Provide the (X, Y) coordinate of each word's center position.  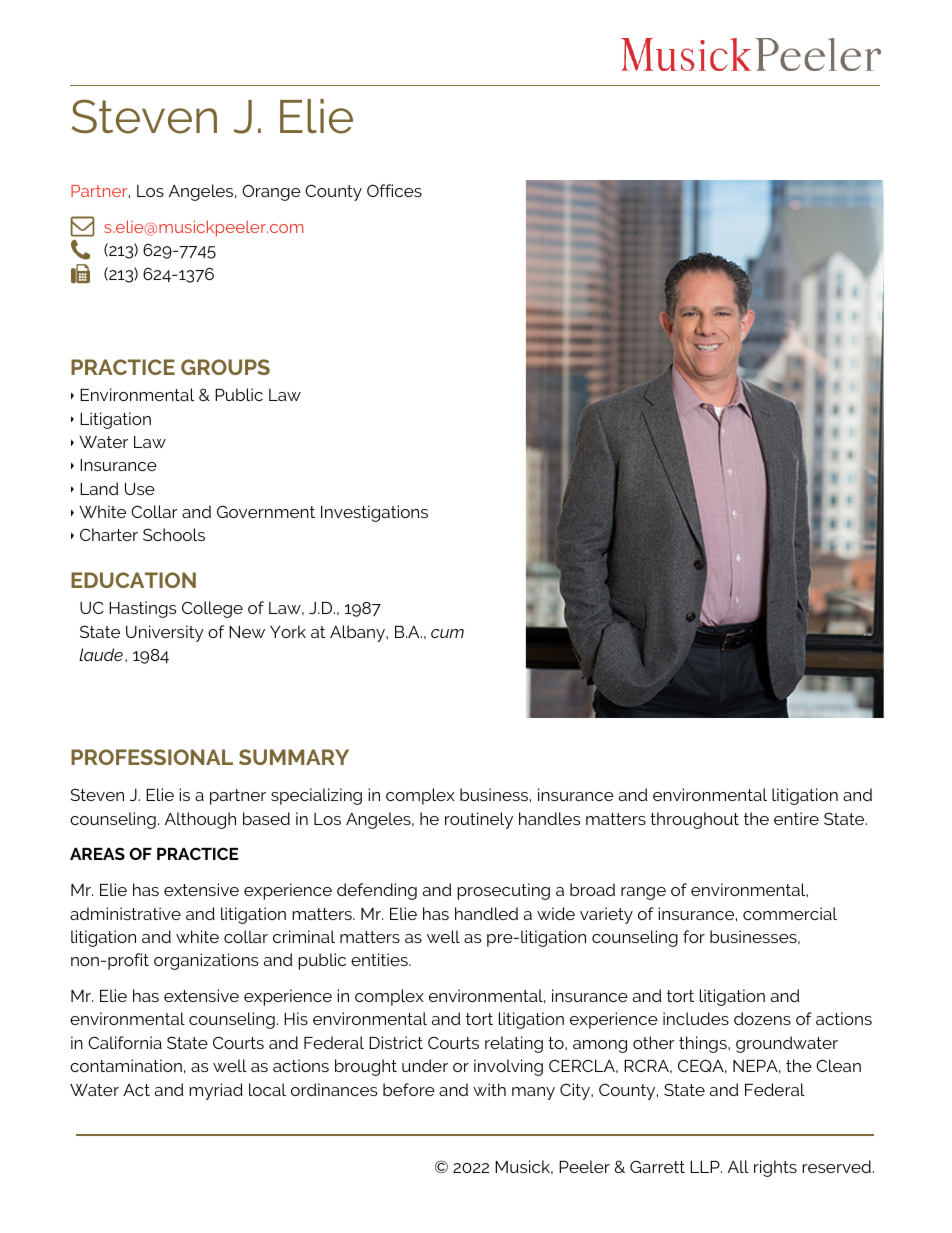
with (489, 1089)
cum (447, 633)
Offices (394, 190)
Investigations (374, 513)
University (165, 633)
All (738, 1166)
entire (796, 818)
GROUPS (225, 367)
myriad (216, 1091)
